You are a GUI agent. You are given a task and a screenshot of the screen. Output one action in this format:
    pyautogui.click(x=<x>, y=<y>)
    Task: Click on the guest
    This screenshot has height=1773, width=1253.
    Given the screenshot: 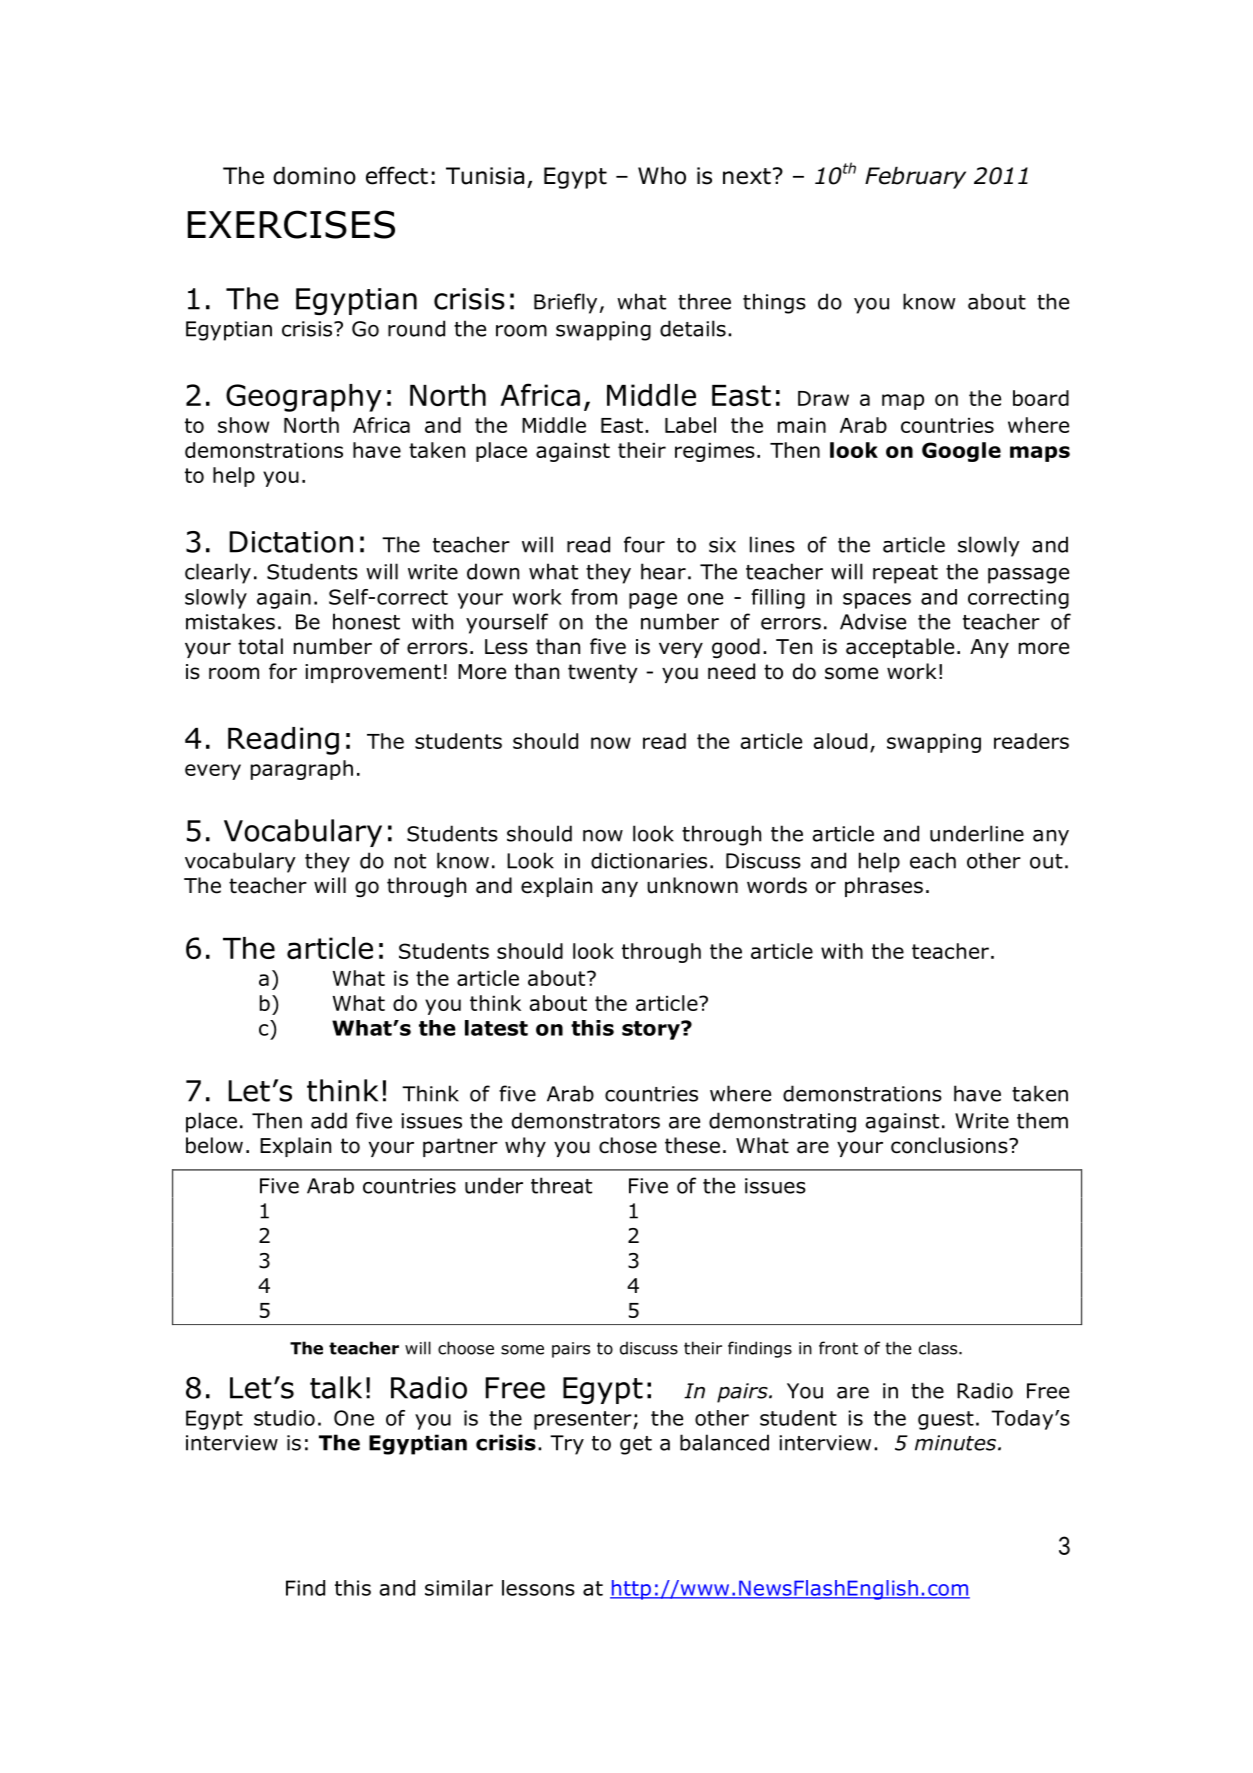 What is the action you would take?
    pyautogui.click(x=946, y=1420)
